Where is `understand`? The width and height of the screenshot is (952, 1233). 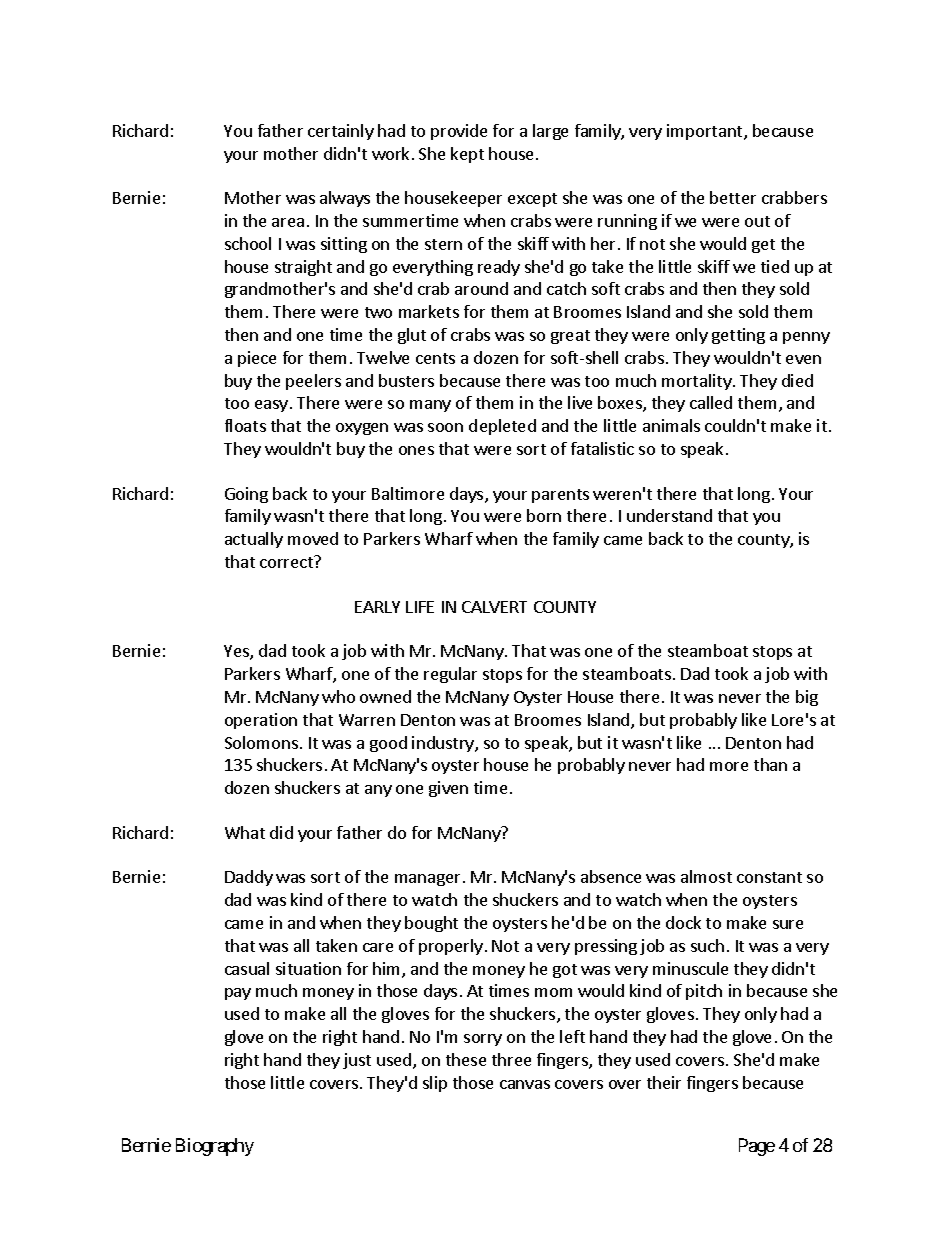 understand is located at coordinates (669, 515).
